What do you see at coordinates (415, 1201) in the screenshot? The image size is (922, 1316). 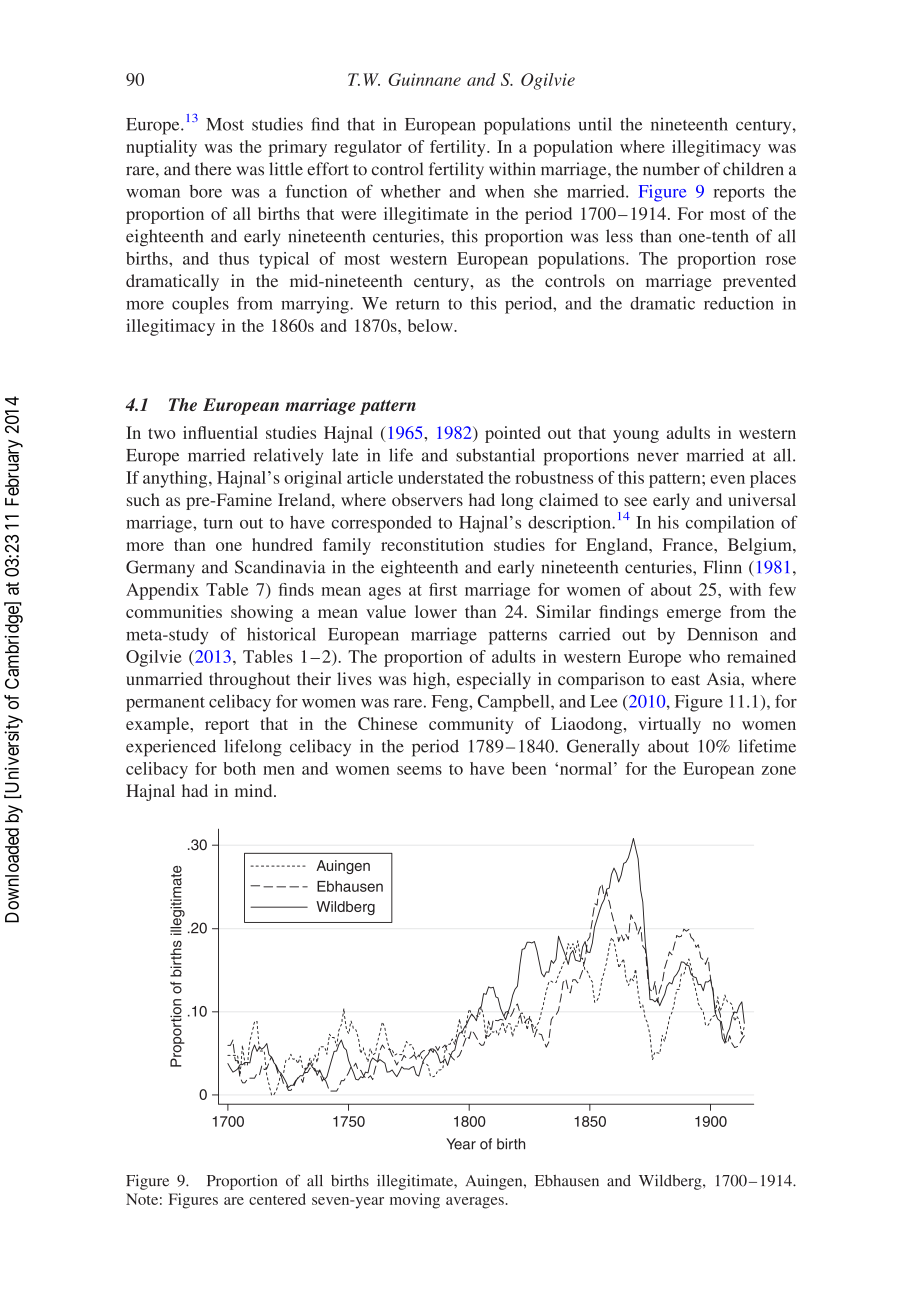 I see `moving` at bounding box center [415, 1201].
